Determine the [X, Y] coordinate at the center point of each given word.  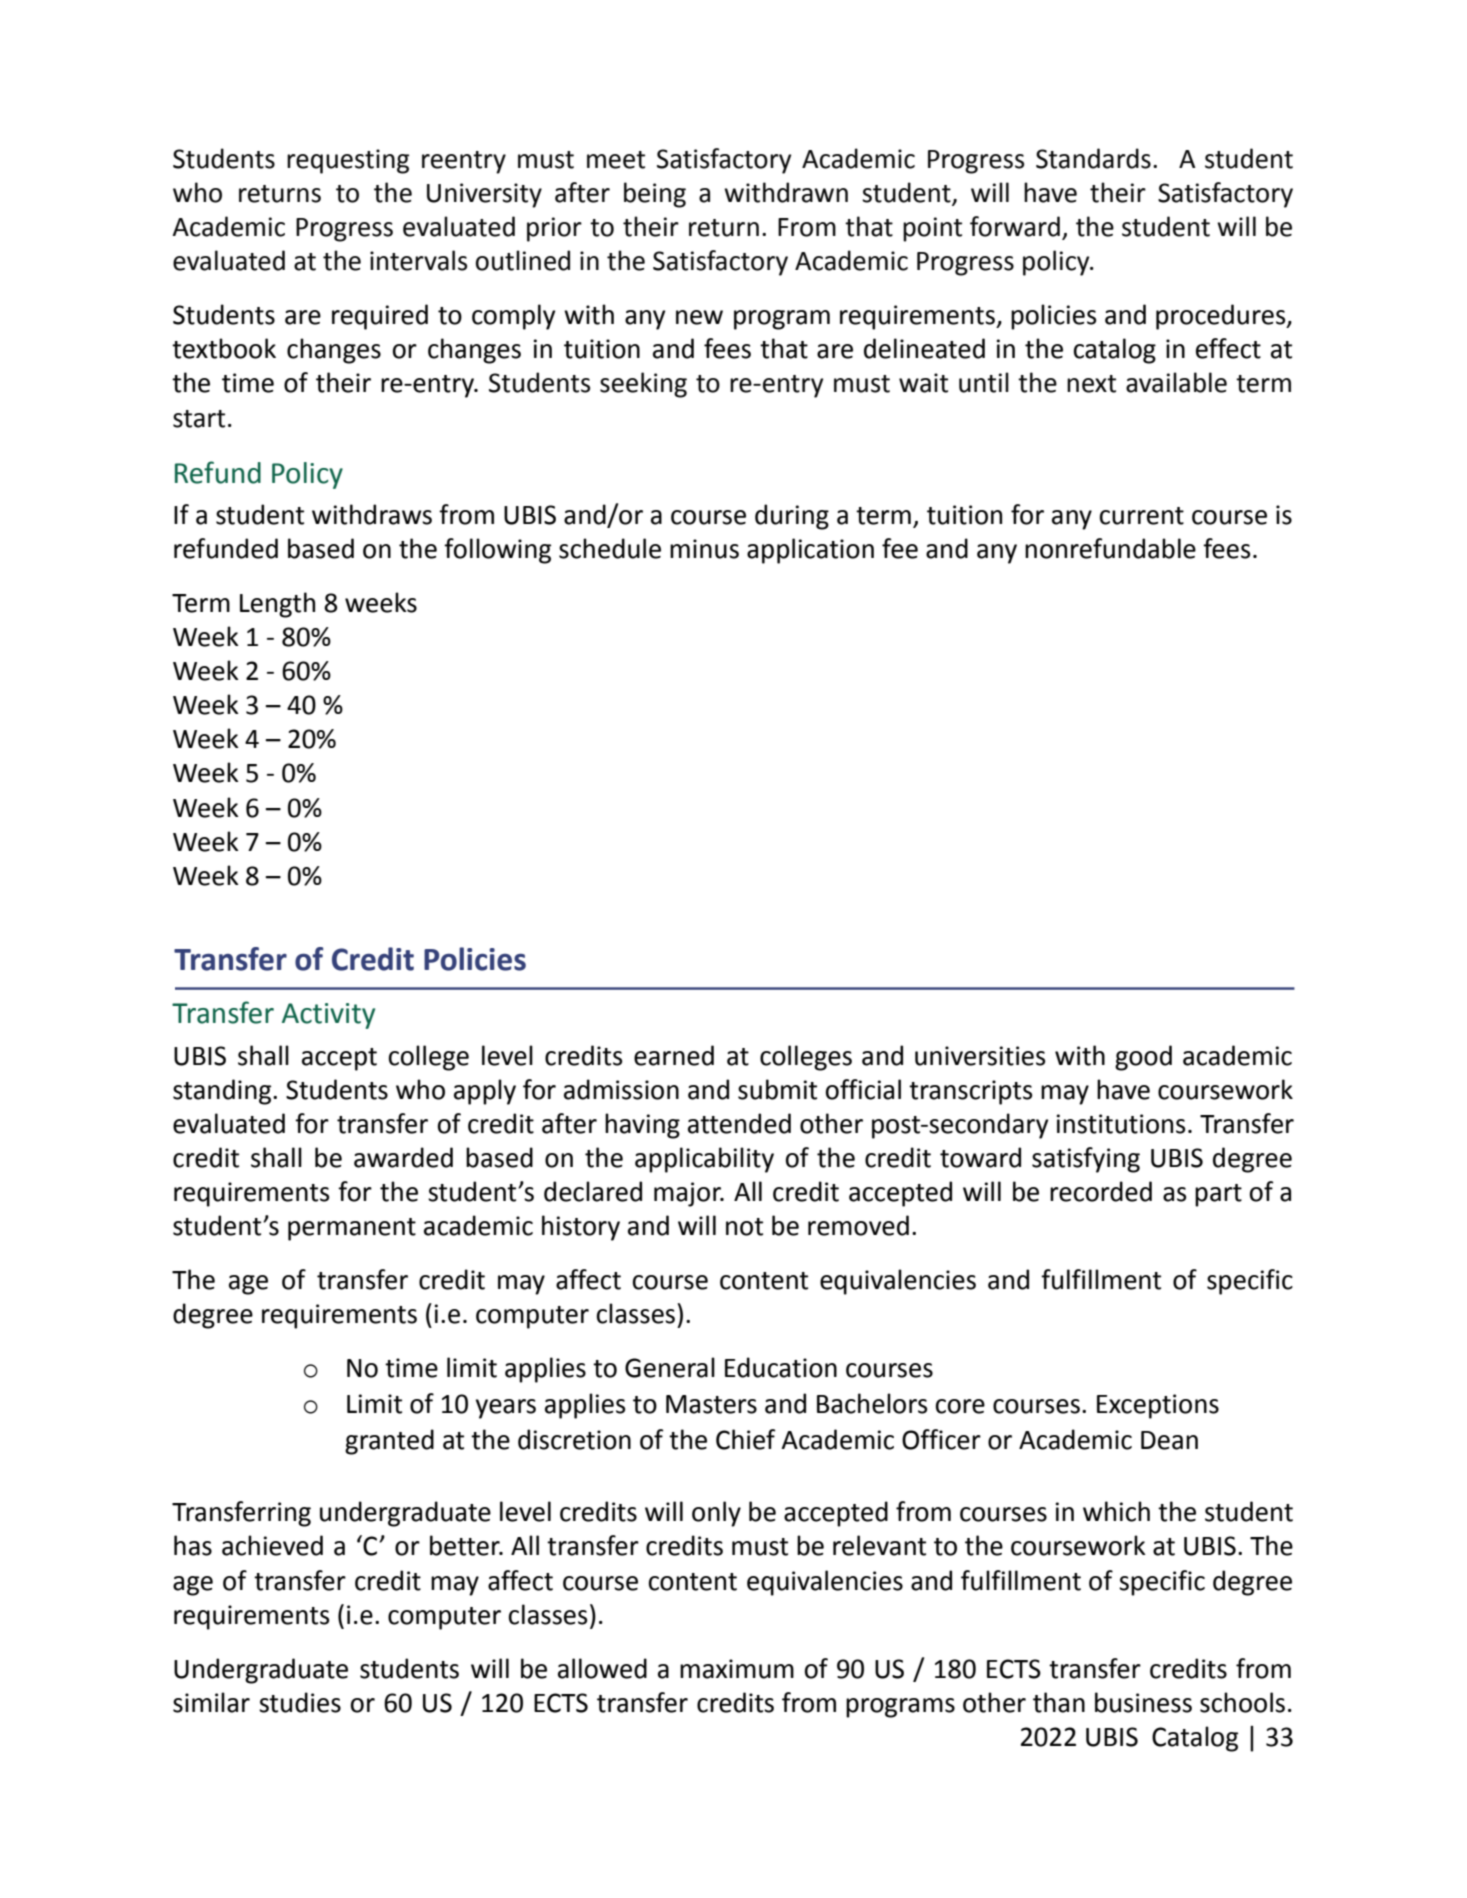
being [655, 195]
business [1143, 1702]
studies [300, 1702]
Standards [1093, 158]
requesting [348, 161]
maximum [737, 1669]
